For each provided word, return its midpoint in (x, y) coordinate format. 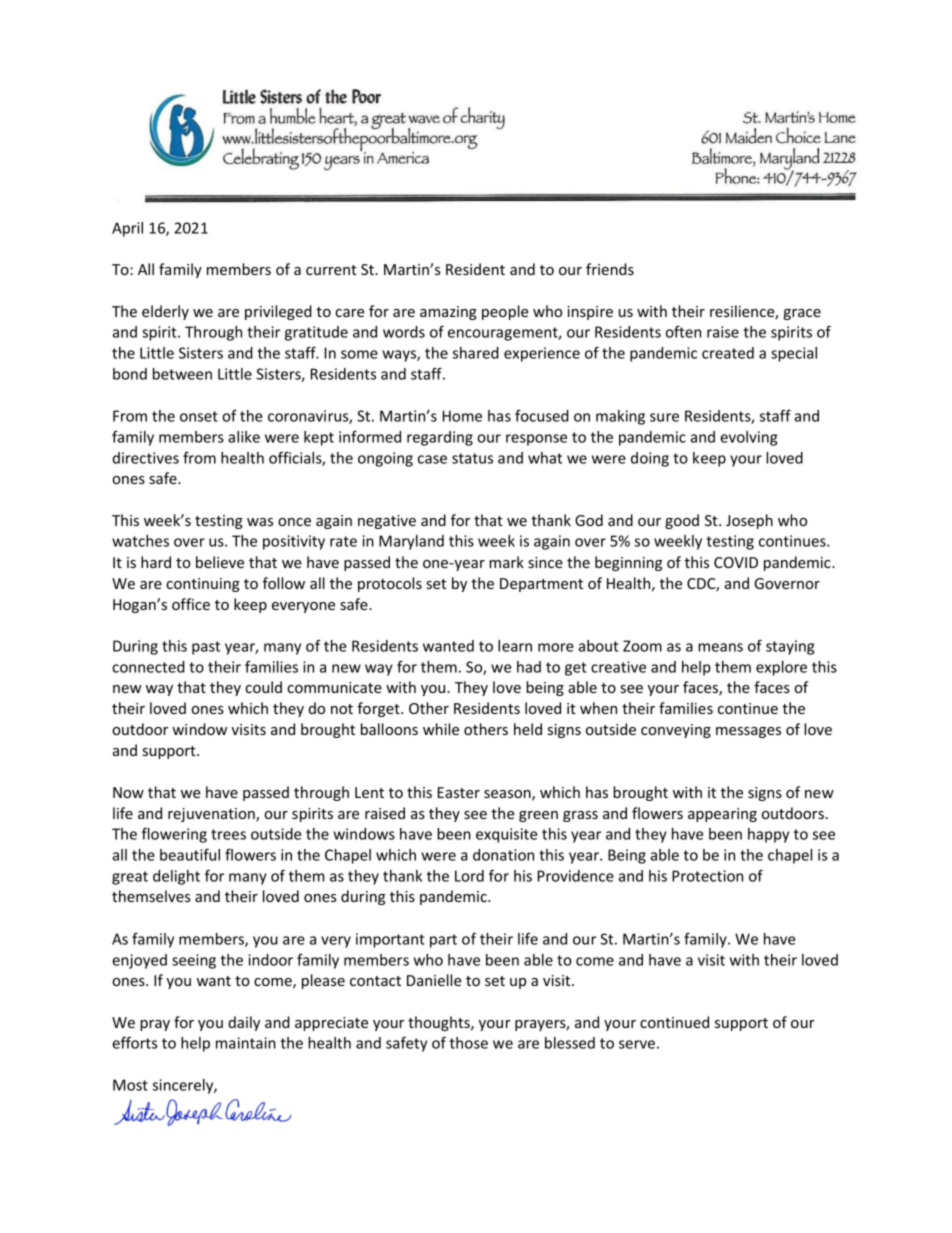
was (260, 522)
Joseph (749, 521)
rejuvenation (212, 815)
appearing (722, 815)
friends (610, 269)
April (127, 229)
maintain (246, 1043)
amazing (448, 313)
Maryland (411, 542)
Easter (459, 792)
